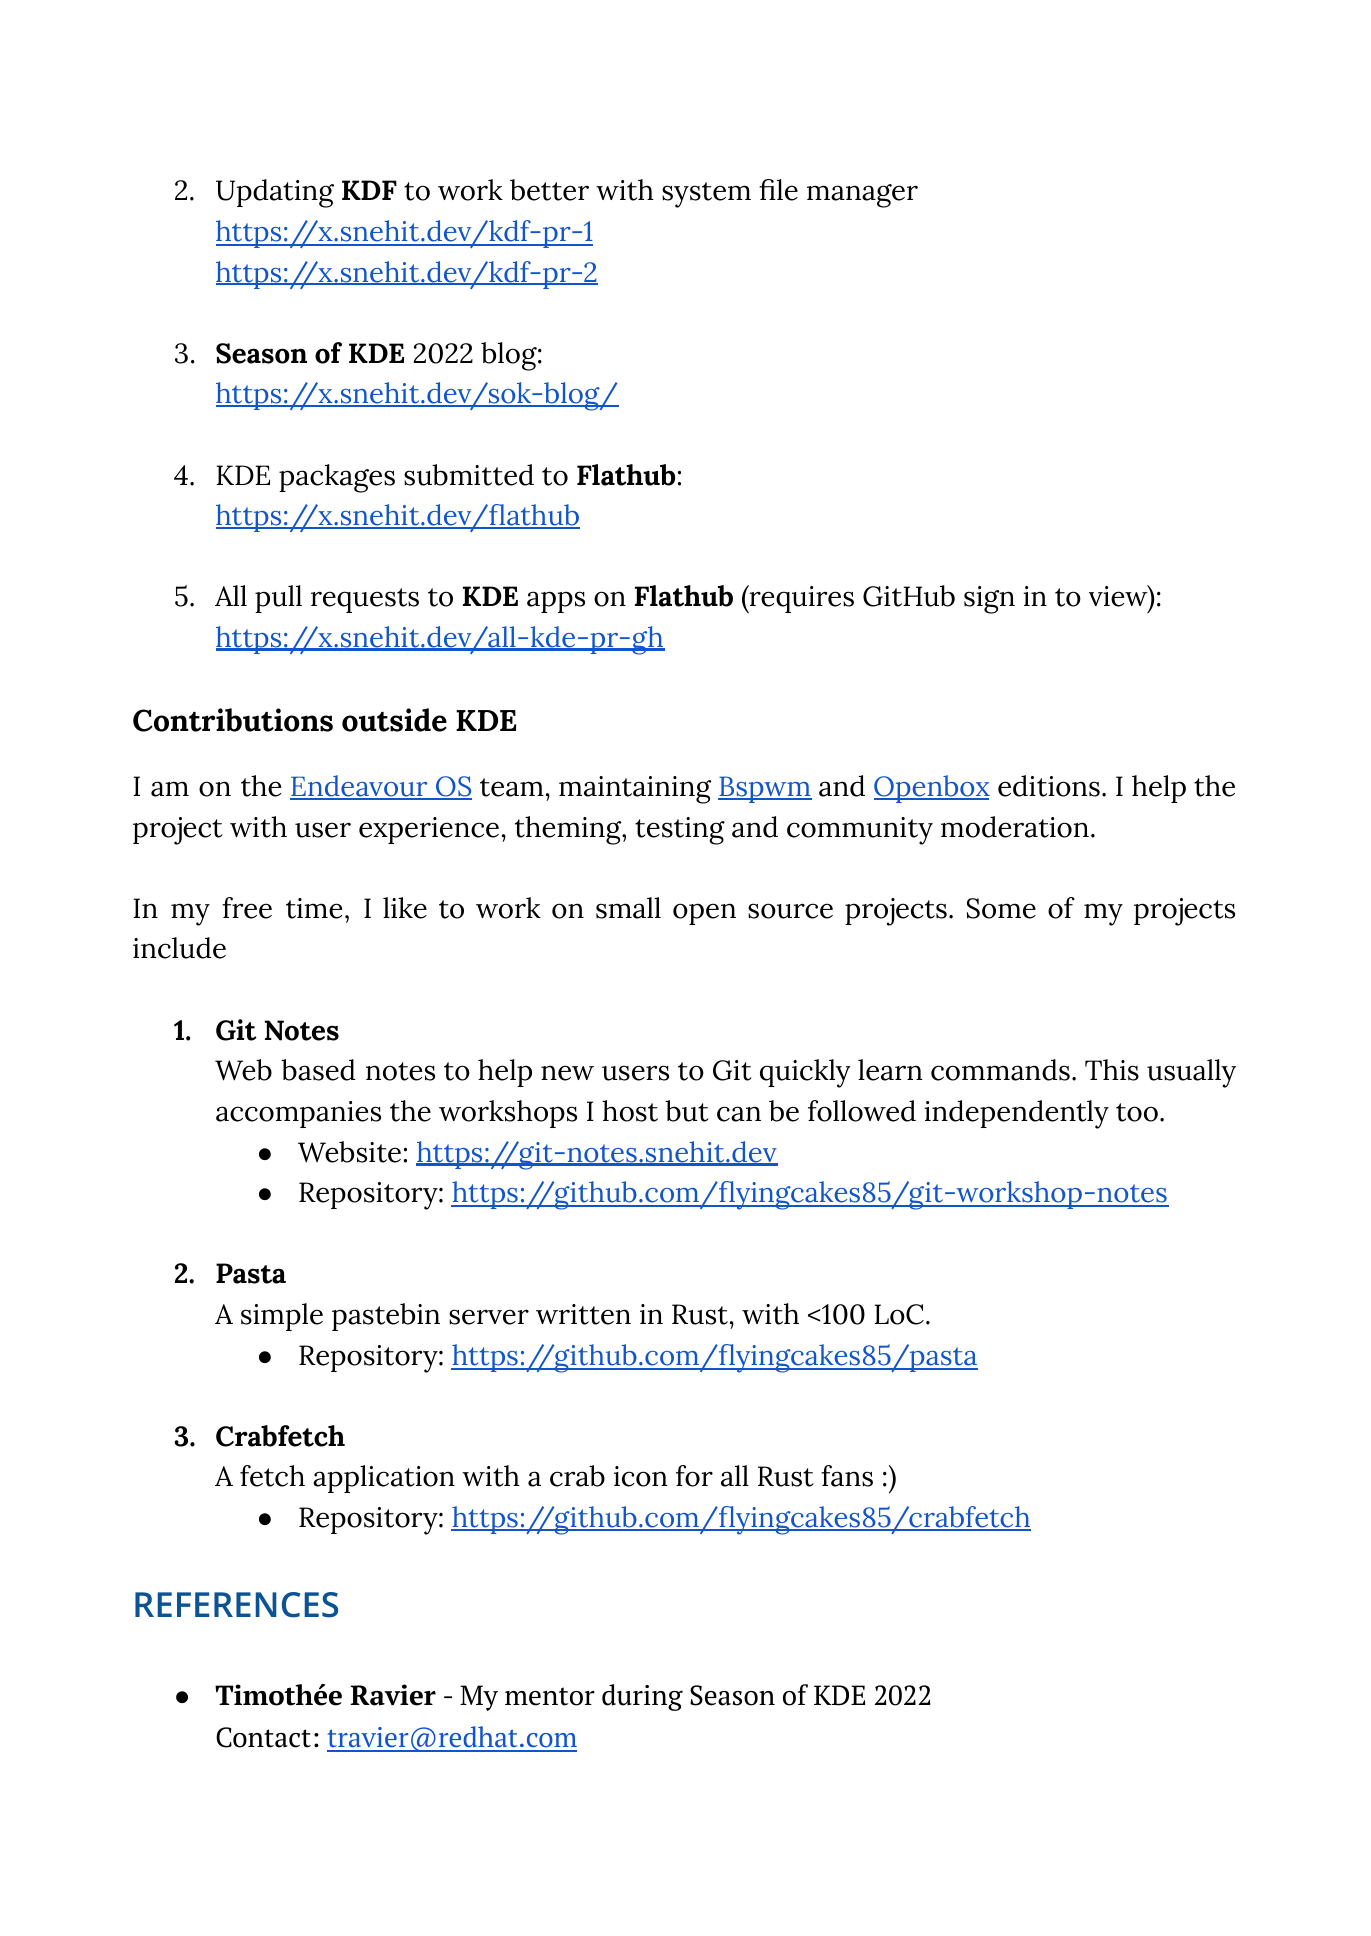 This document has height=1936, width=1371. What do you see at coordinates (628, 908) in the document?
I see `small` at bounding box center [628, 908].
